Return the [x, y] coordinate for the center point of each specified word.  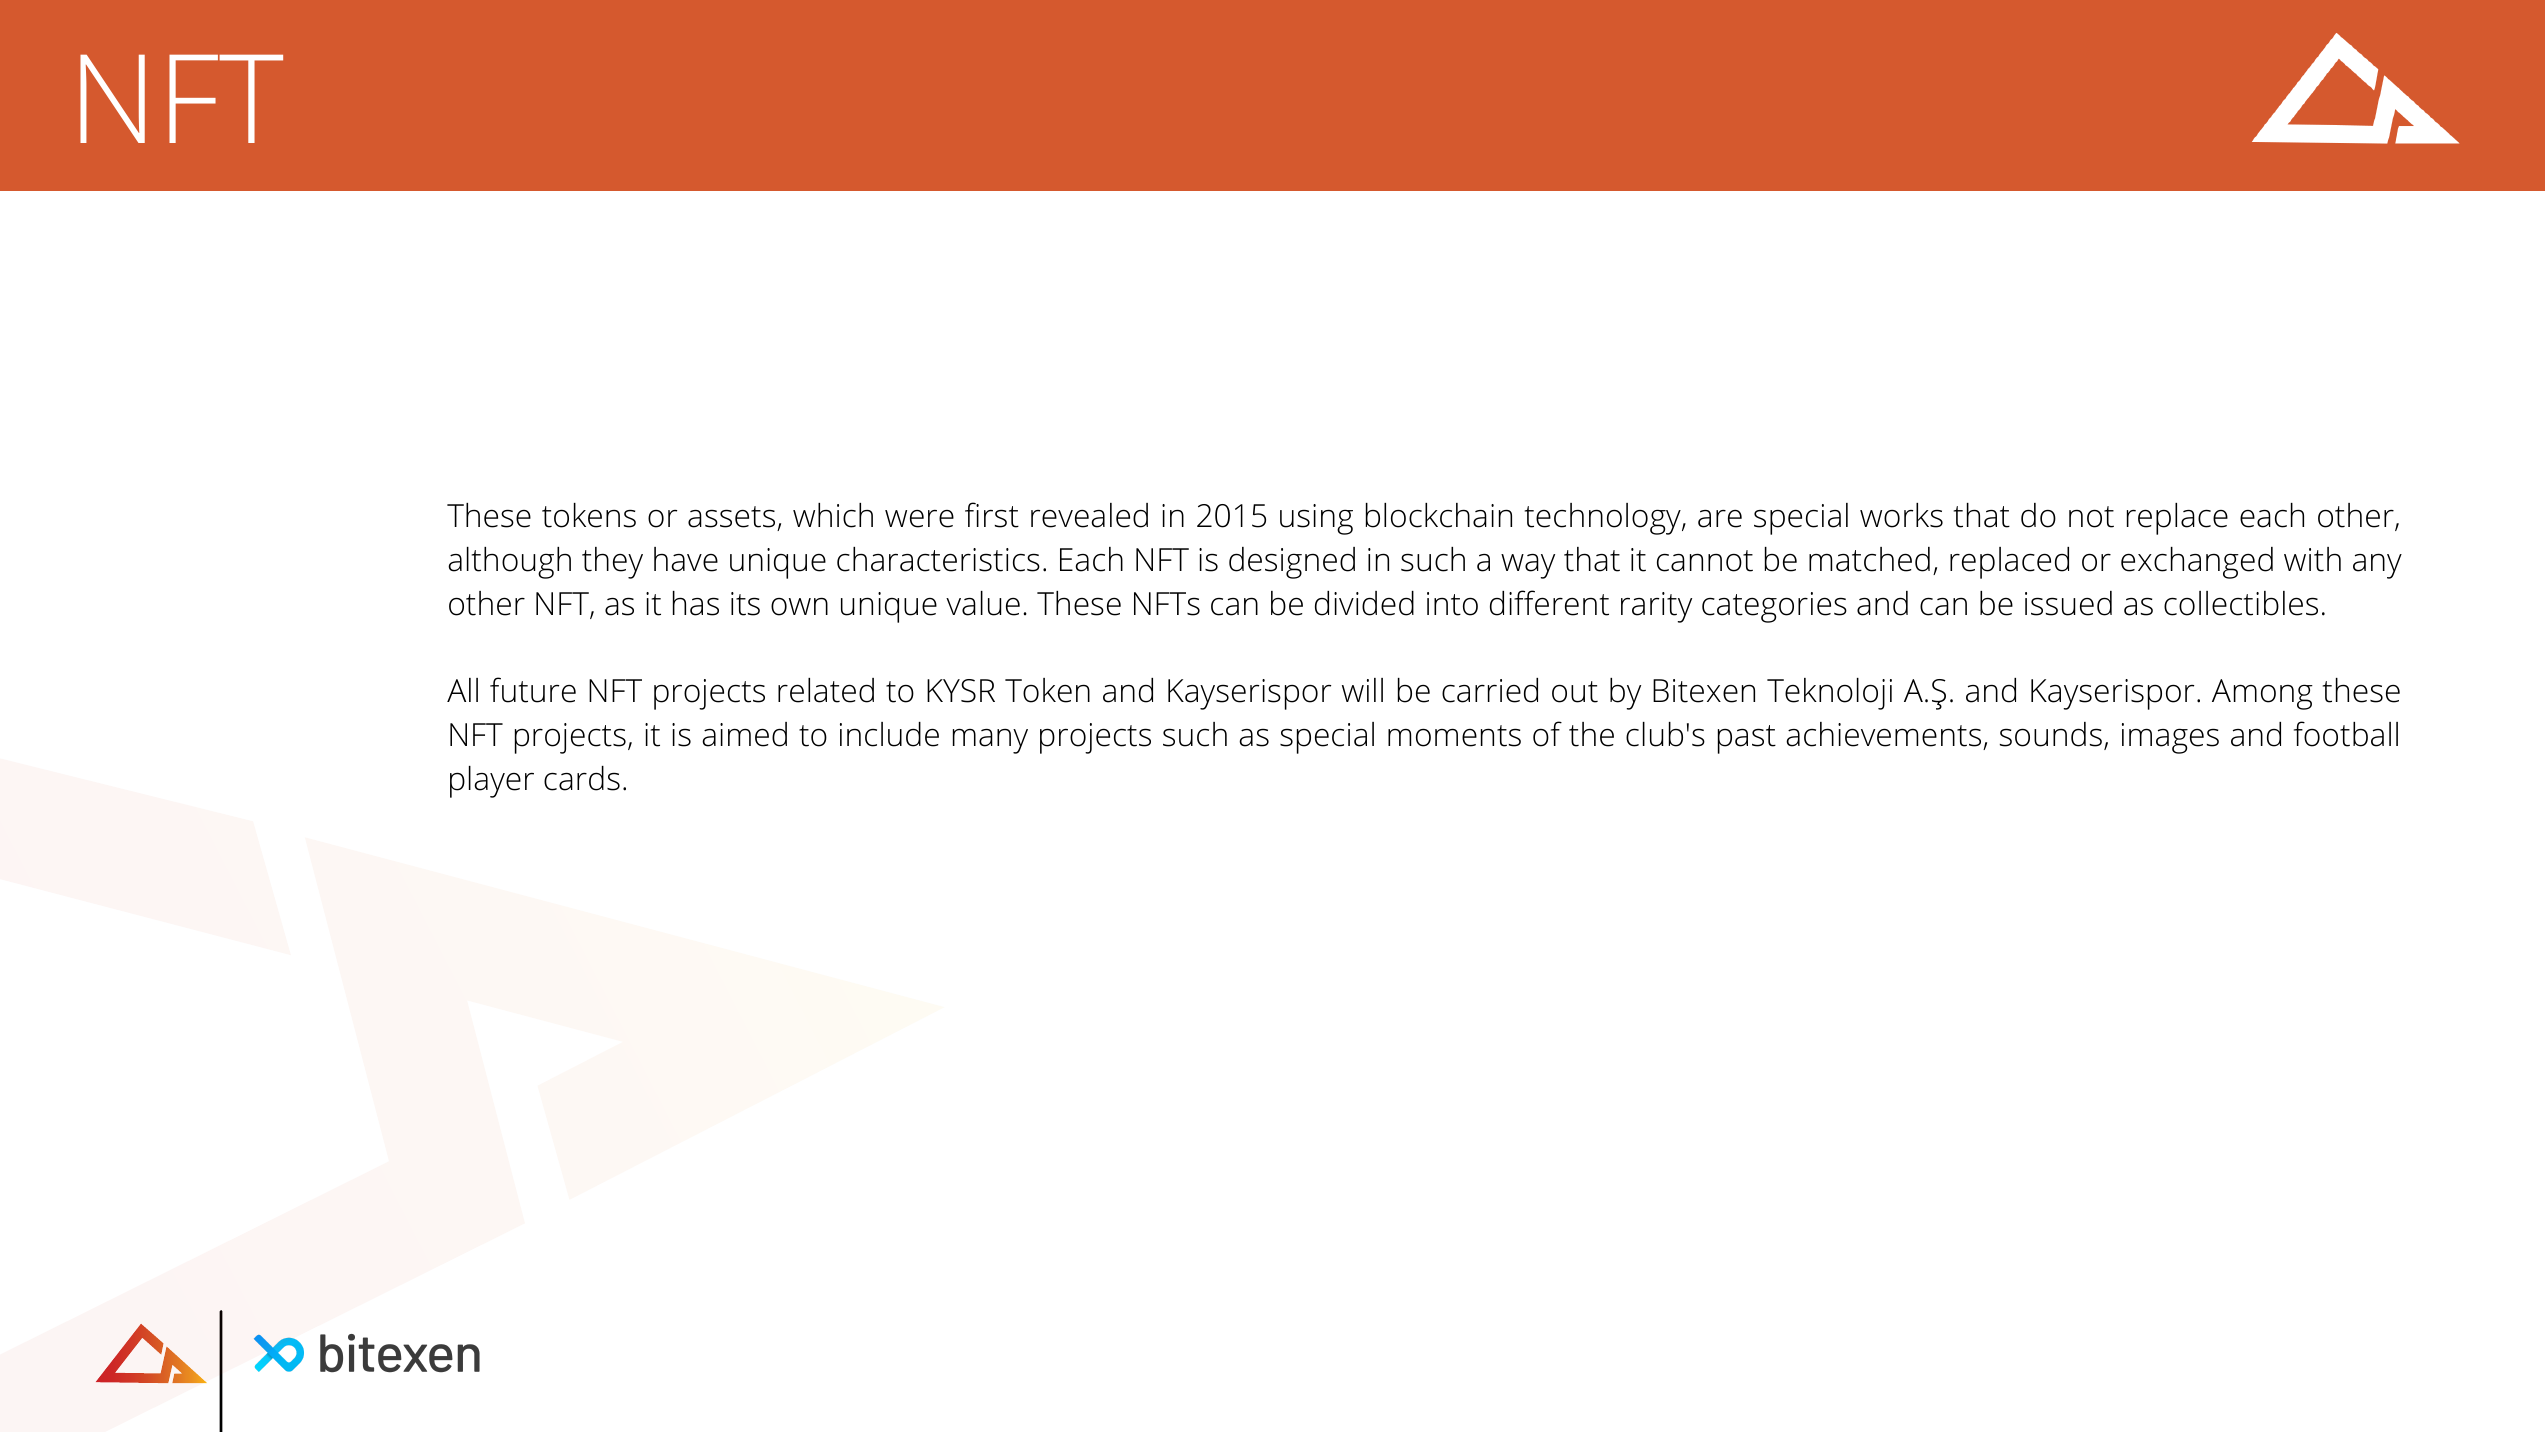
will [1362, 690]
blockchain [1439, 515]
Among [2262, 694]
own [799, 606]
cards [582, 778]
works [1901, 515]
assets [731, 517]
